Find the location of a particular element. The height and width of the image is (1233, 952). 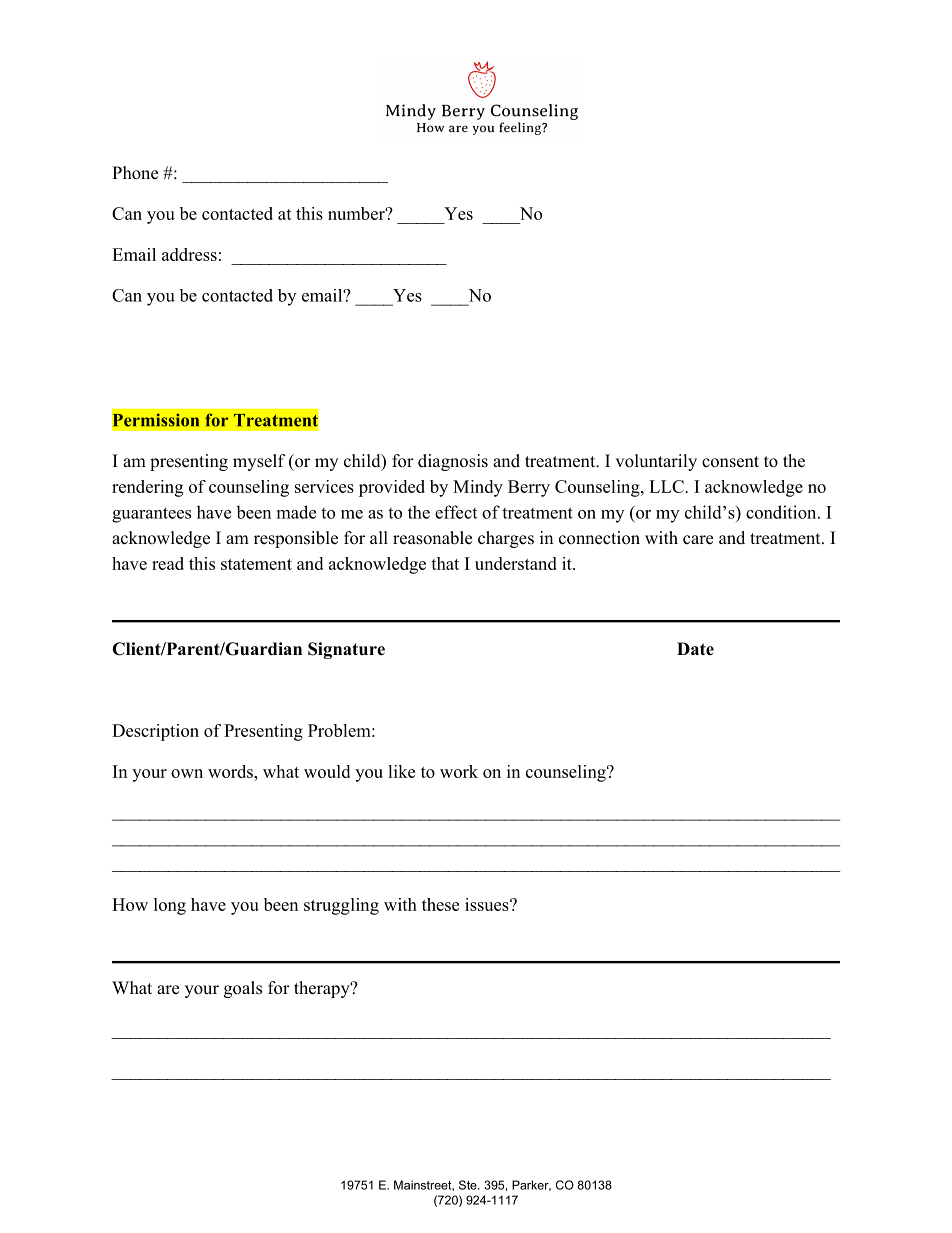

consent is located at coordinates (730, 462).
